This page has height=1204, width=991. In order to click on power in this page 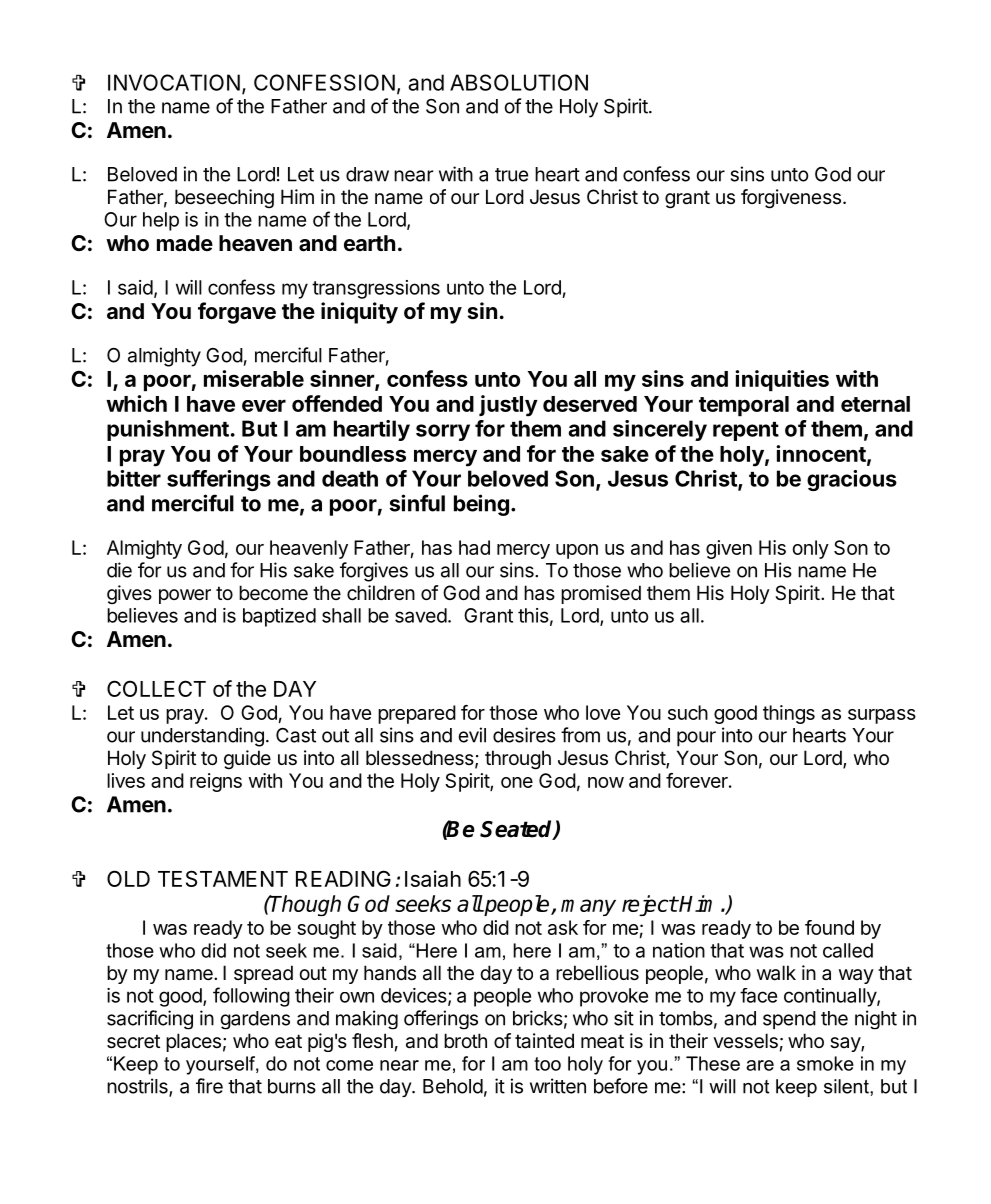, I will do `click(185, 596)`.
